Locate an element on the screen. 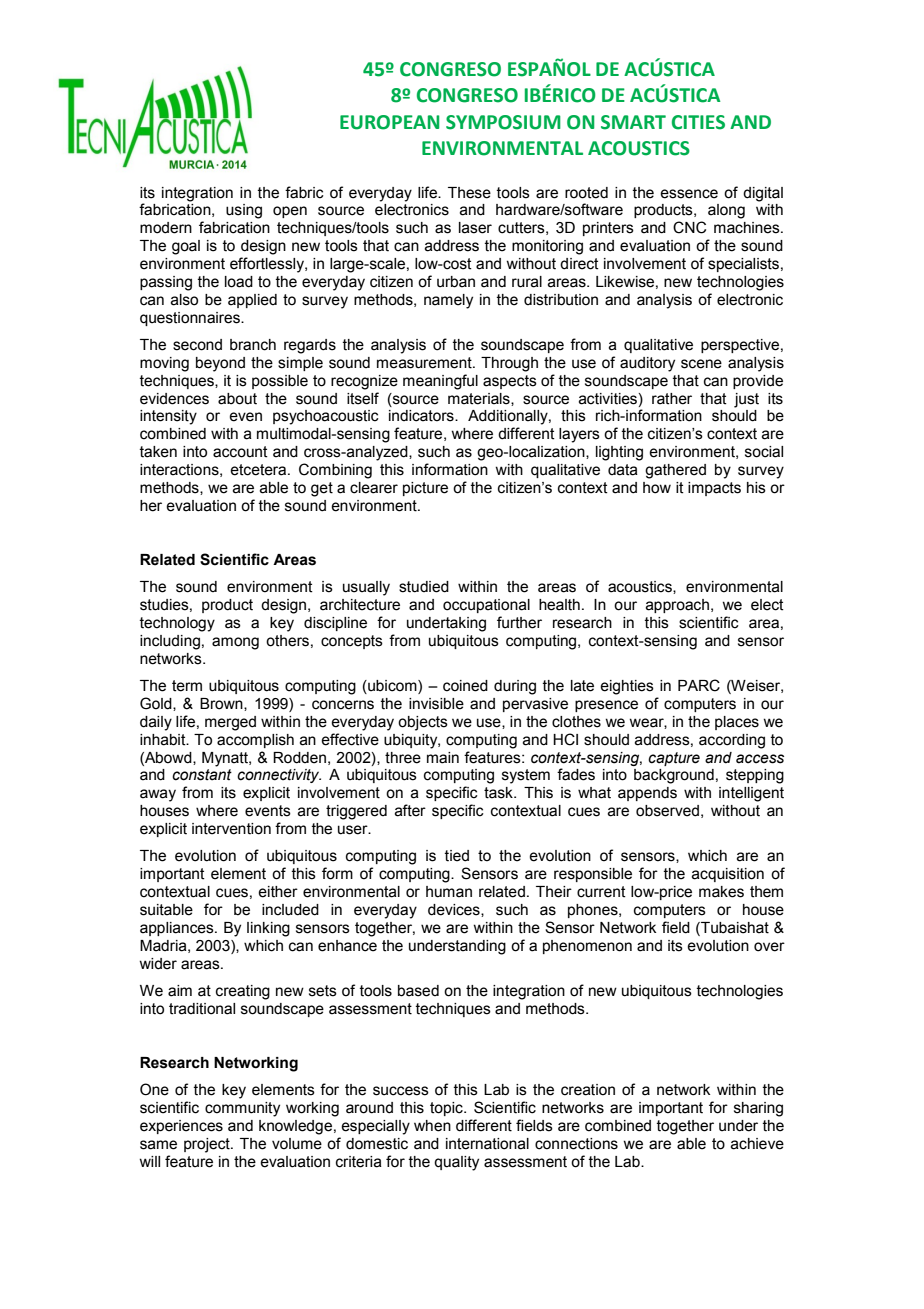  task is located at coordinates (499, 793).
